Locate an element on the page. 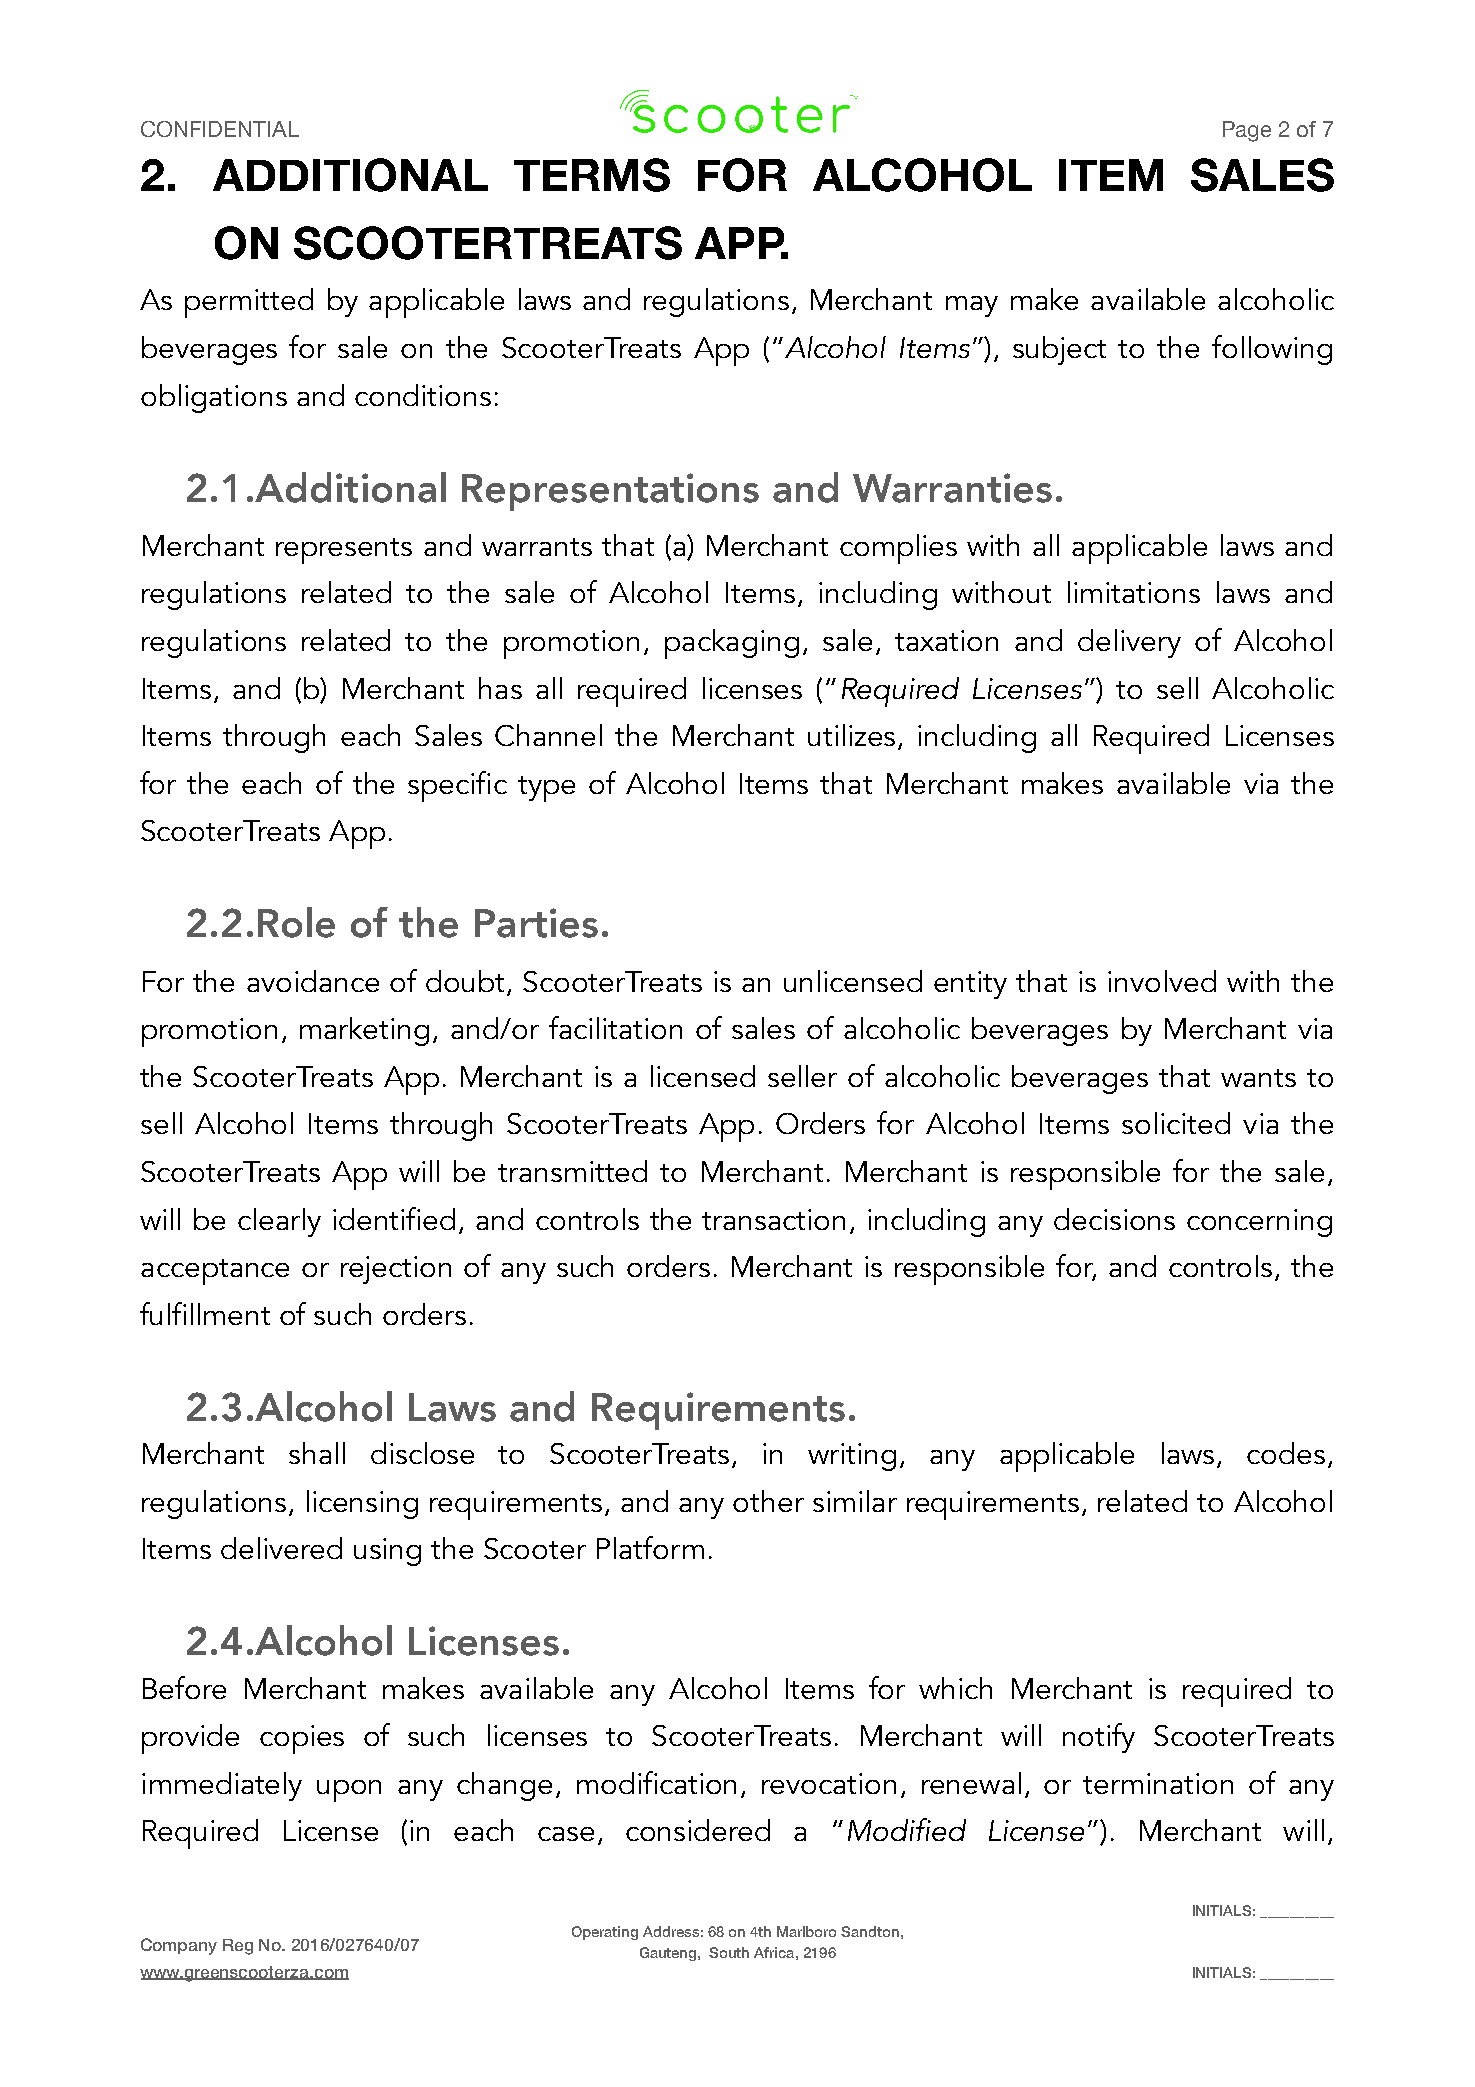 This page has height=2087, width=1475. represents is located at coordinates (344, 551).
